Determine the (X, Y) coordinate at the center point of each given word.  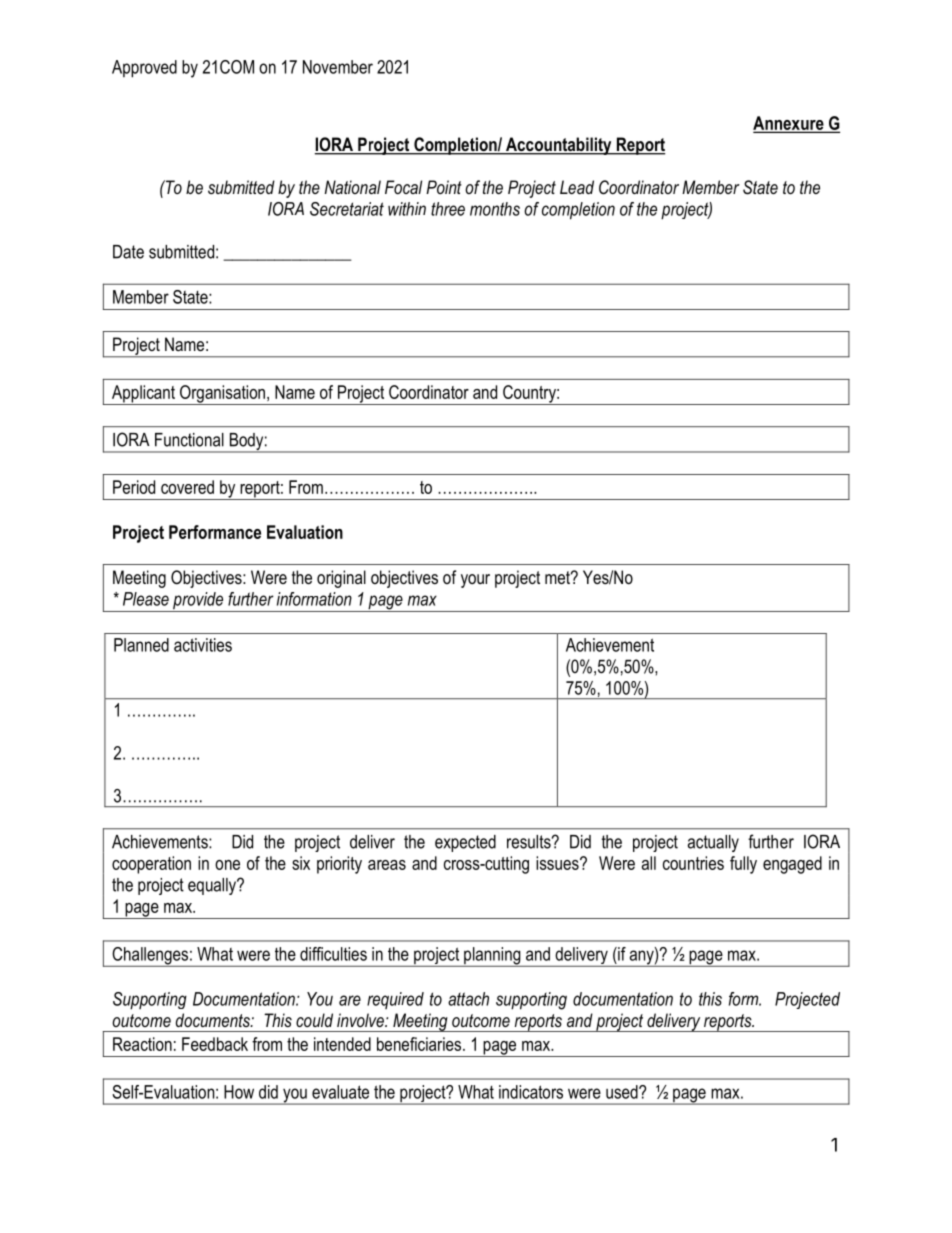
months (495, 209)
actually (713, 843)
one (227, 865)
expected (465, 843)
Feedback (215, 1044)
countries (693, 863)
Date (128, 252)
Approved (144, 69)
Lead (577, 187)
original (341, 579)
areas (387, 865)
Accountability (559, 146)
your (475, 581)
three (448, 209)
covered (187, 487)
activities (203, 645)
